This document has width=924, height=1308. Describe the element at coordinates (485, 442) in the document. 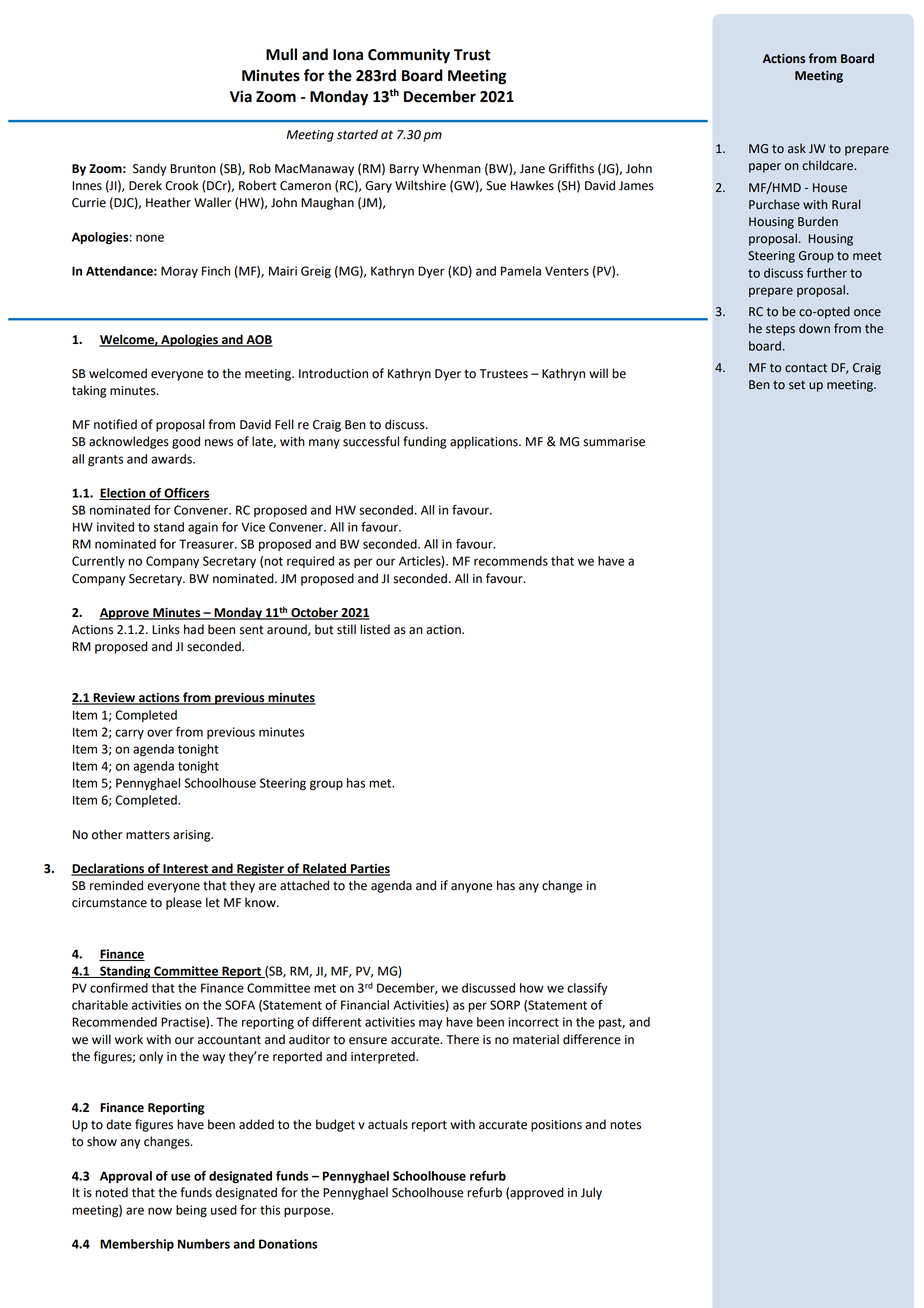

I see `applications` at that location.
